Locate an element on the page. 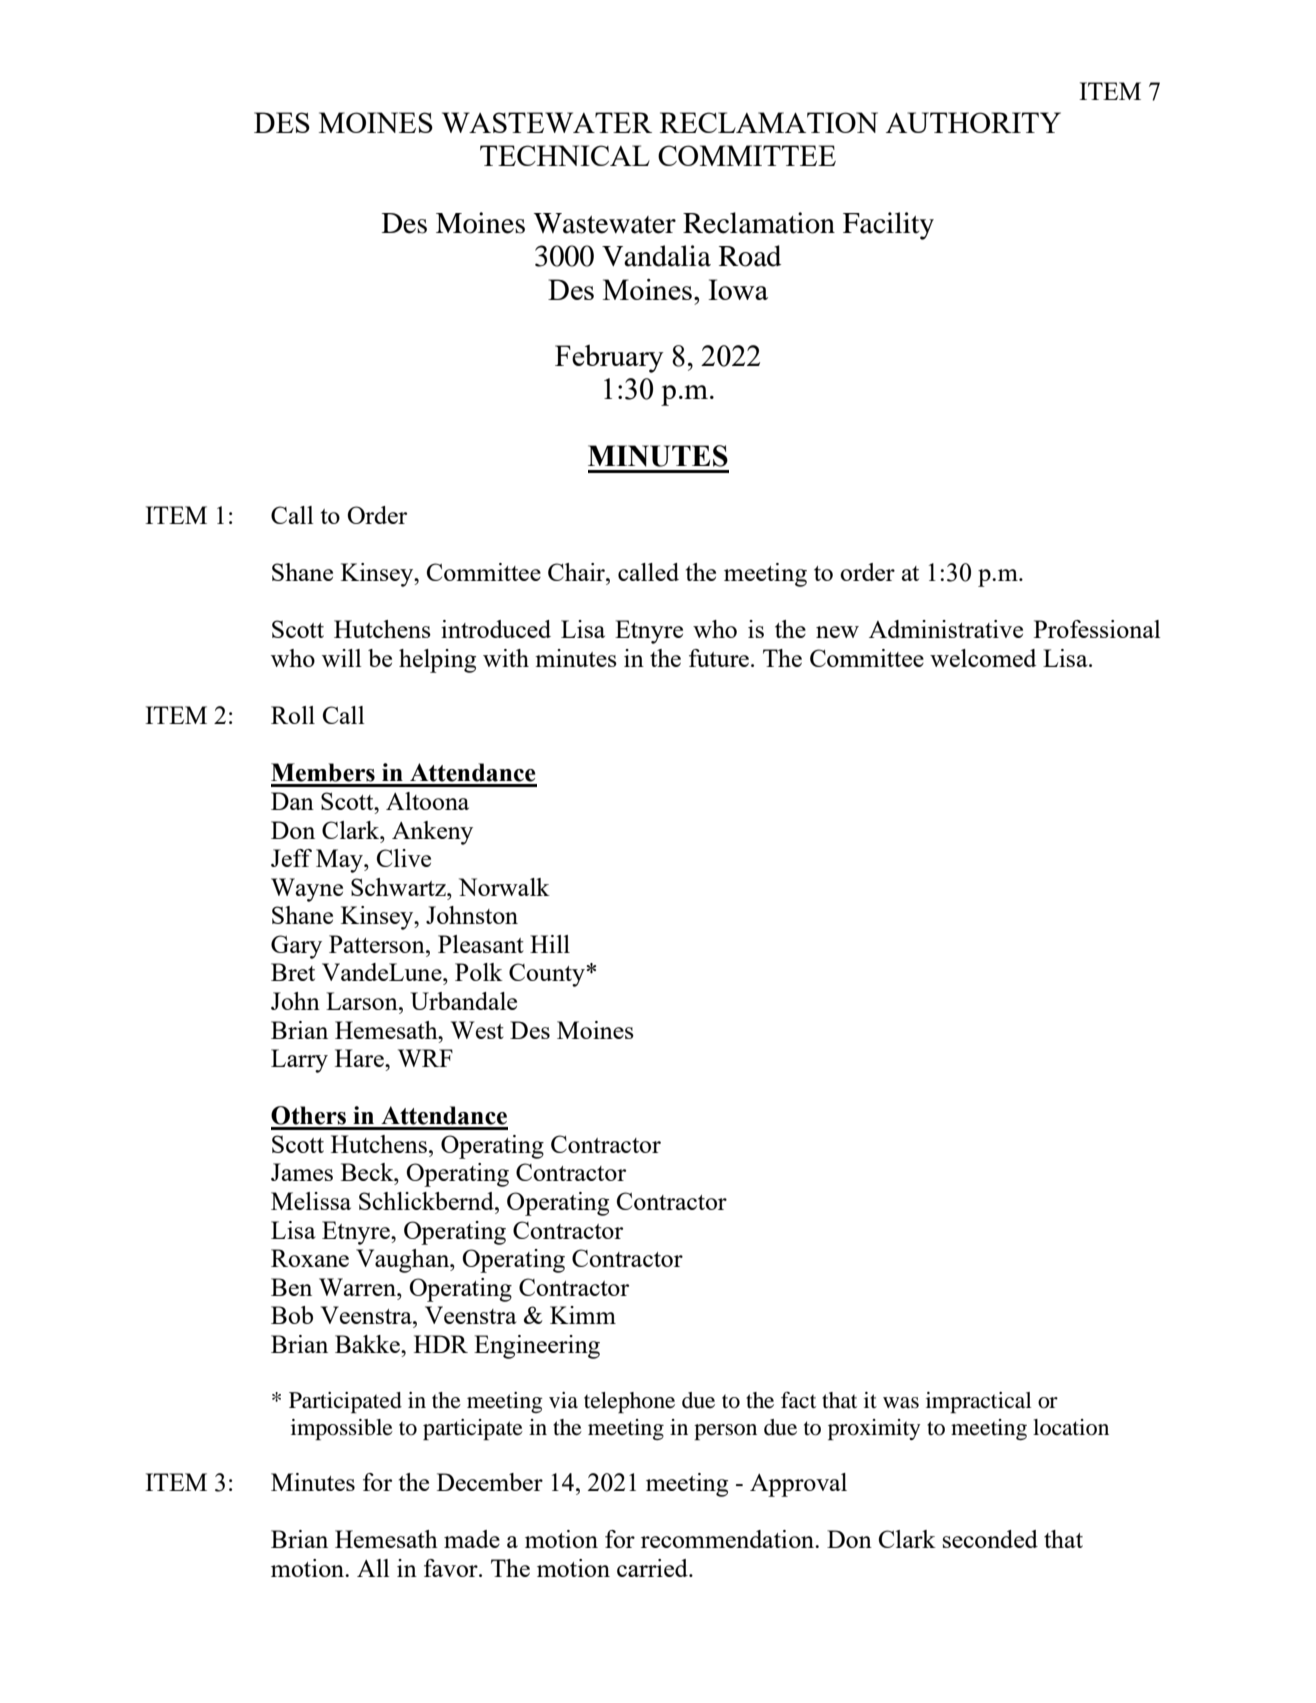 The height and width of the page is (1703, 1316). TECHNICAL is located at coordinates (565, 155).
